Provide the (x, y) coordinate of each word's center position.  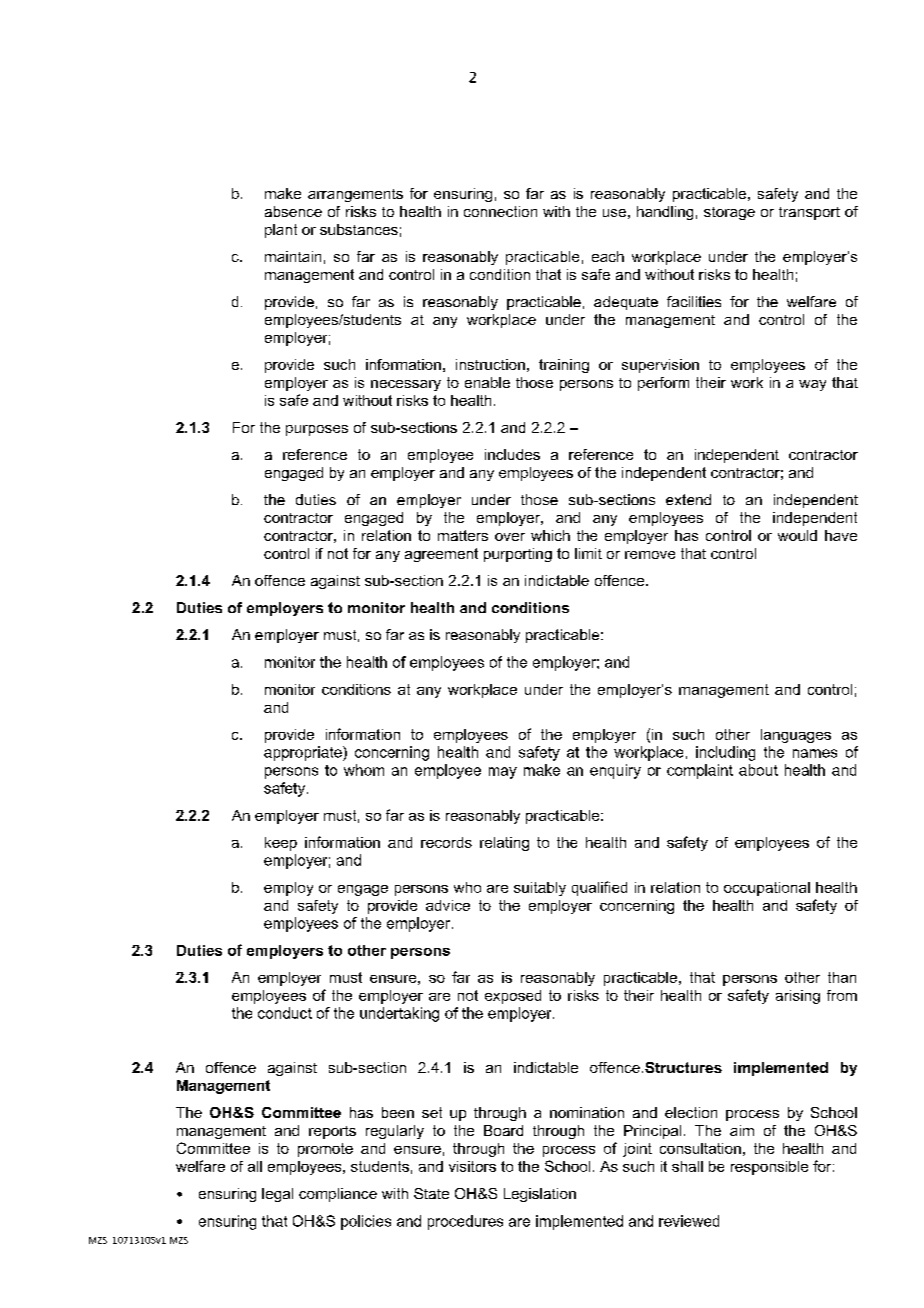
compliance (338, 1195)
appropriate (304, 753)
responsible (769, 1168)
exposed (513, 997)
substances (359, 229)
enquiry (615, 771)
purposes (317, 430)
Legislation (540, 1195)
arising (798, 997)
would (797, 535)
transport (809, 213)
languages (796, 736)
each (608, 256)
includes (512, 454)
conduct (285, 1013)
